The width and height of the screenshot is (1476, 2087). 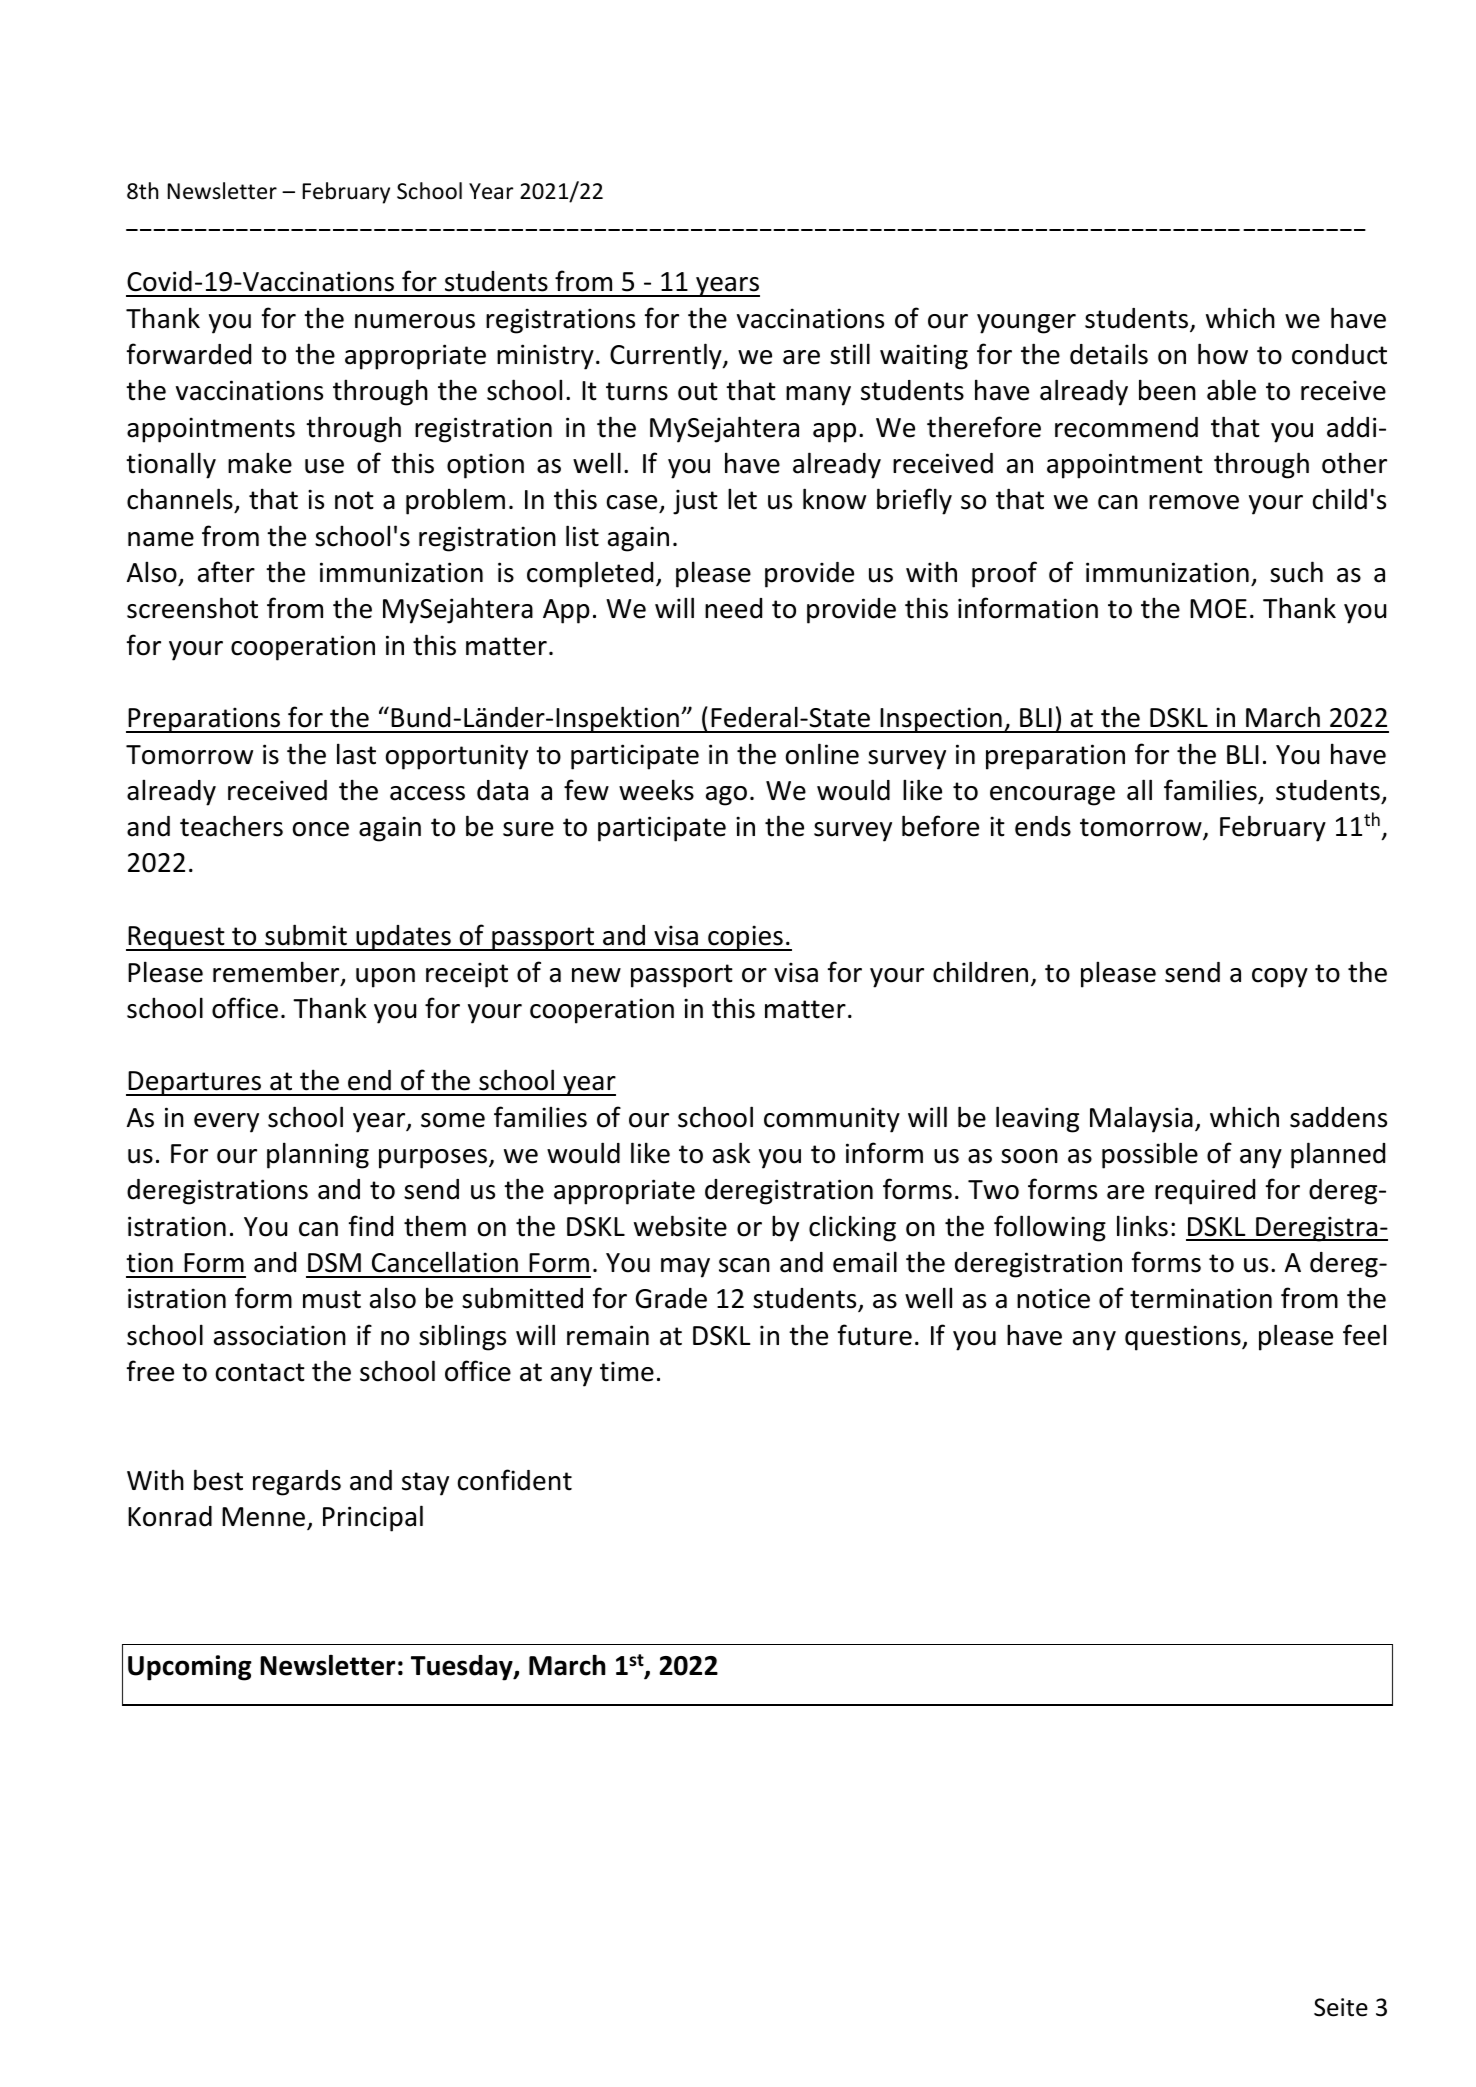 I want to click on out, so click(x=698, y=391).
